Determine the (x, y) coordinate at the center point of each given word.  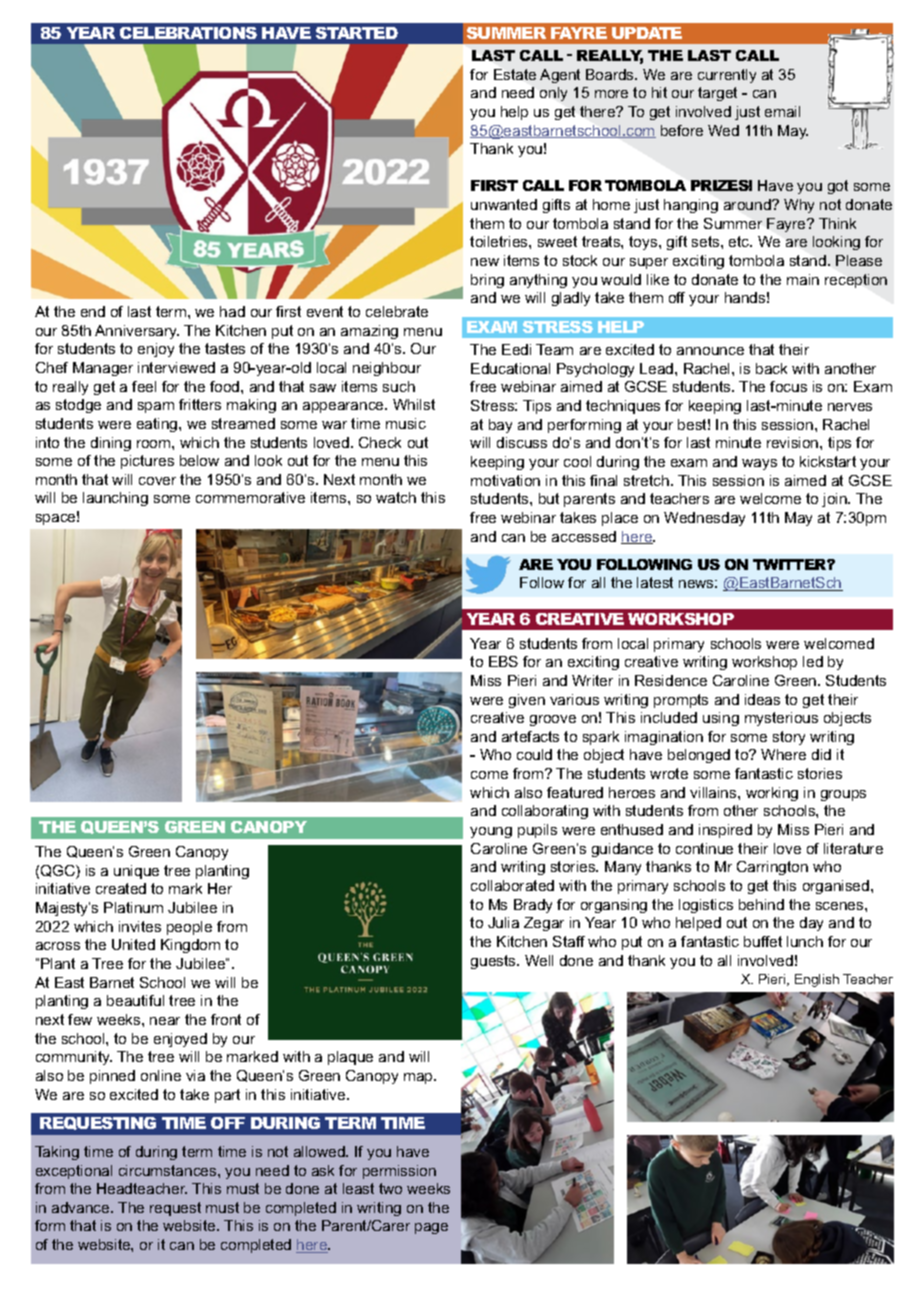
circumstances (169, 1170)
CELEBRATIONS (188, 33)
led (813, 661)
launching (115, 499)
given (527, 701)
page (431, 1228)
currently (727, 76)
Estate (515, 74)
